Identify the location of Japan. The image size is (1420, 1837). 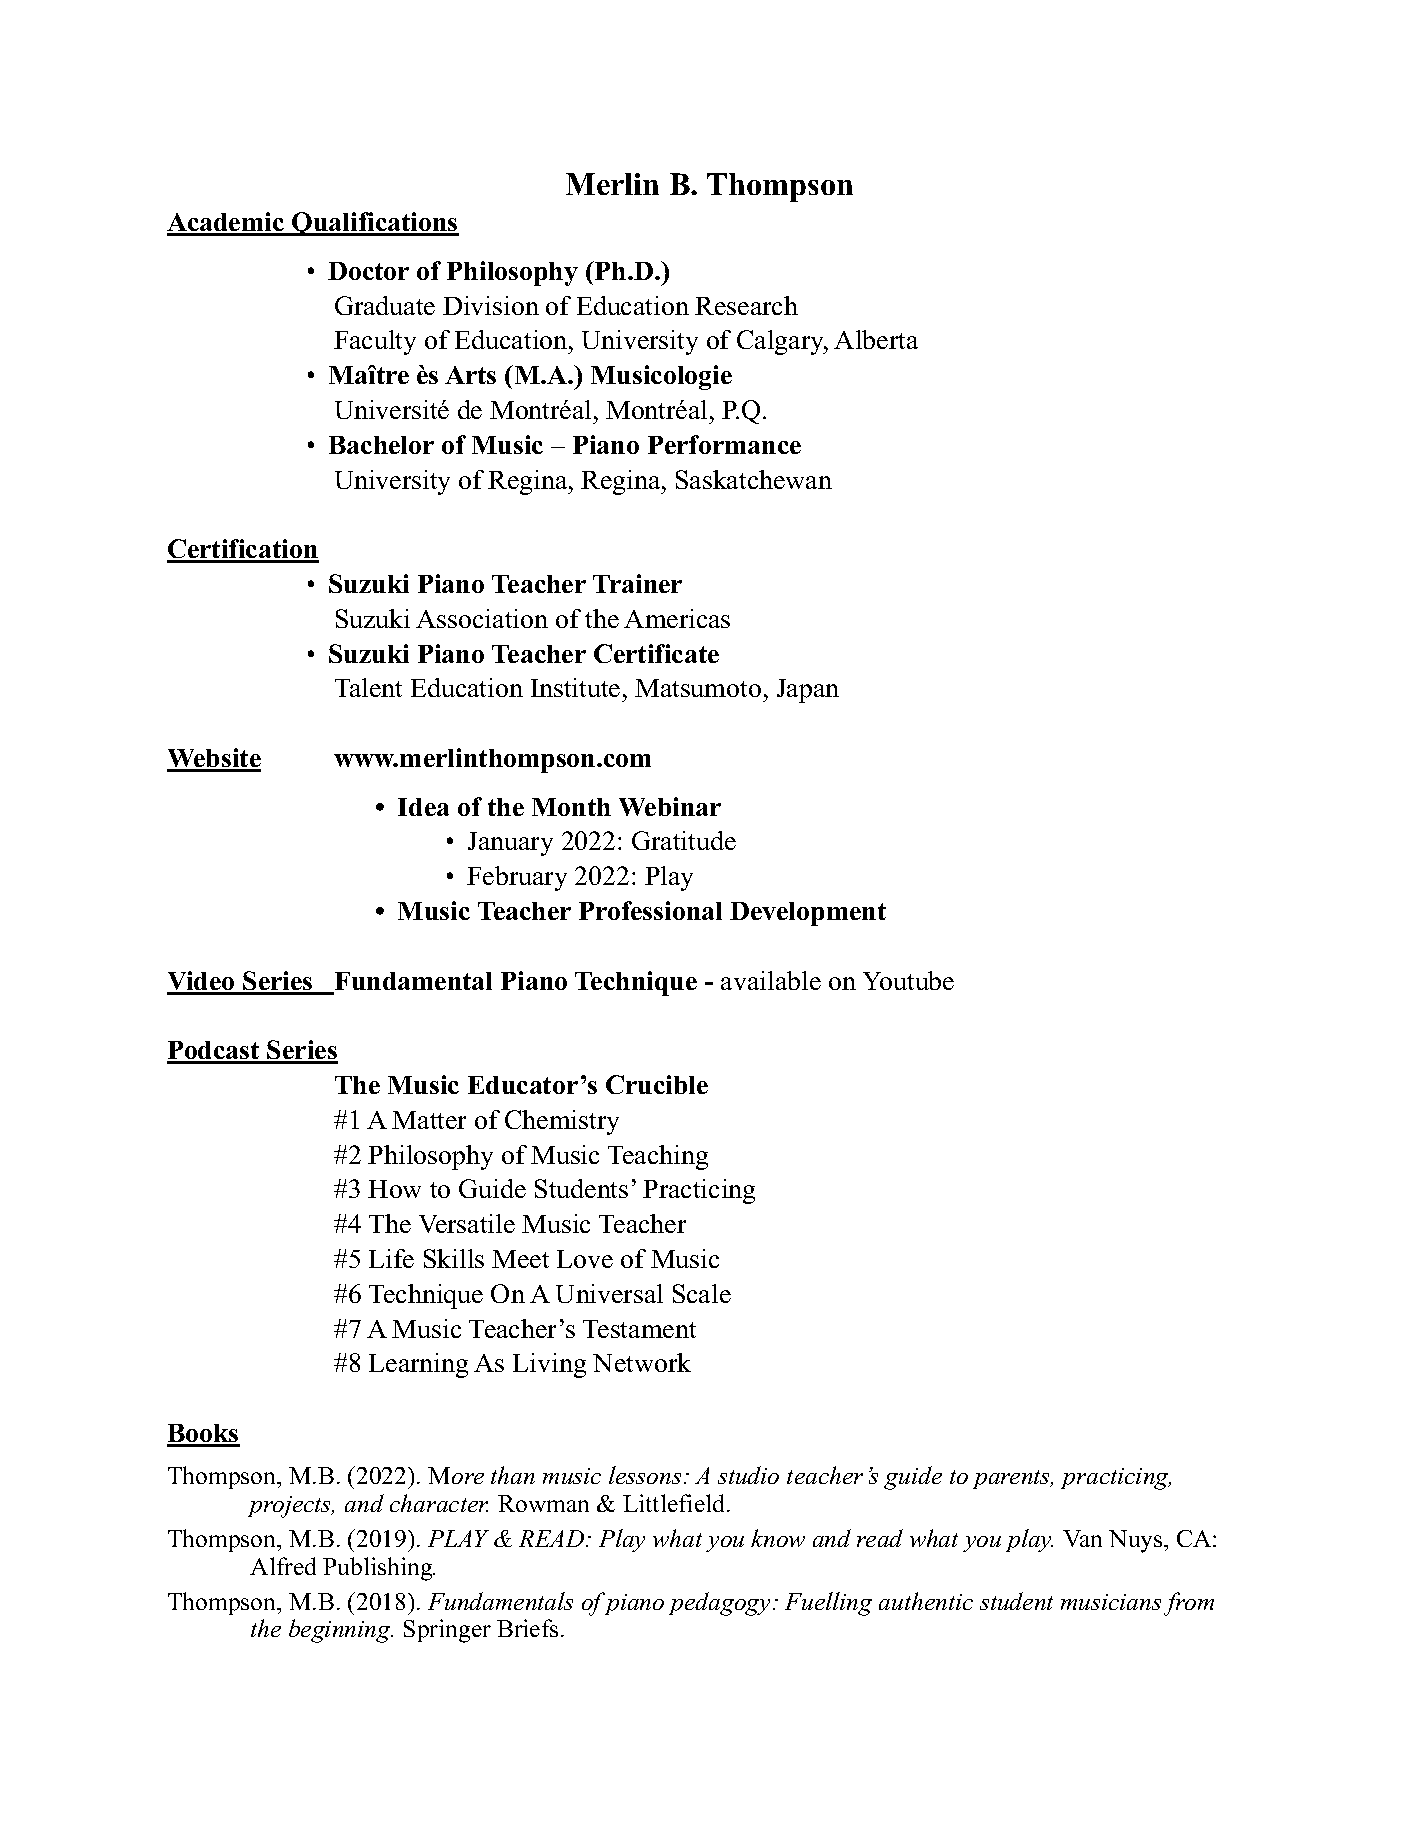
(808, 691).
